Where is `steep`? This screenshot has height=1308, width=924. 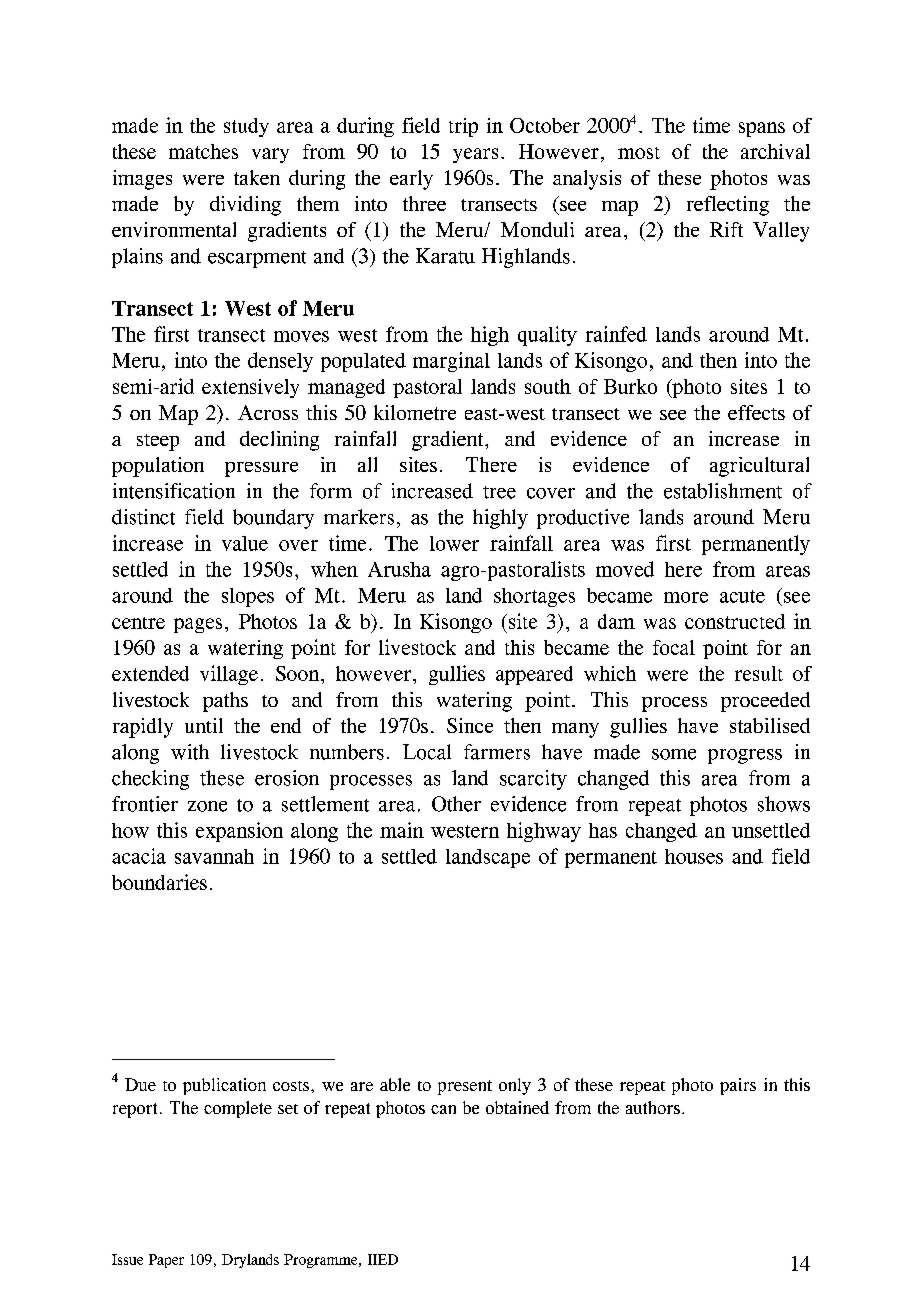
steep is located at coordinates (158, 442).
